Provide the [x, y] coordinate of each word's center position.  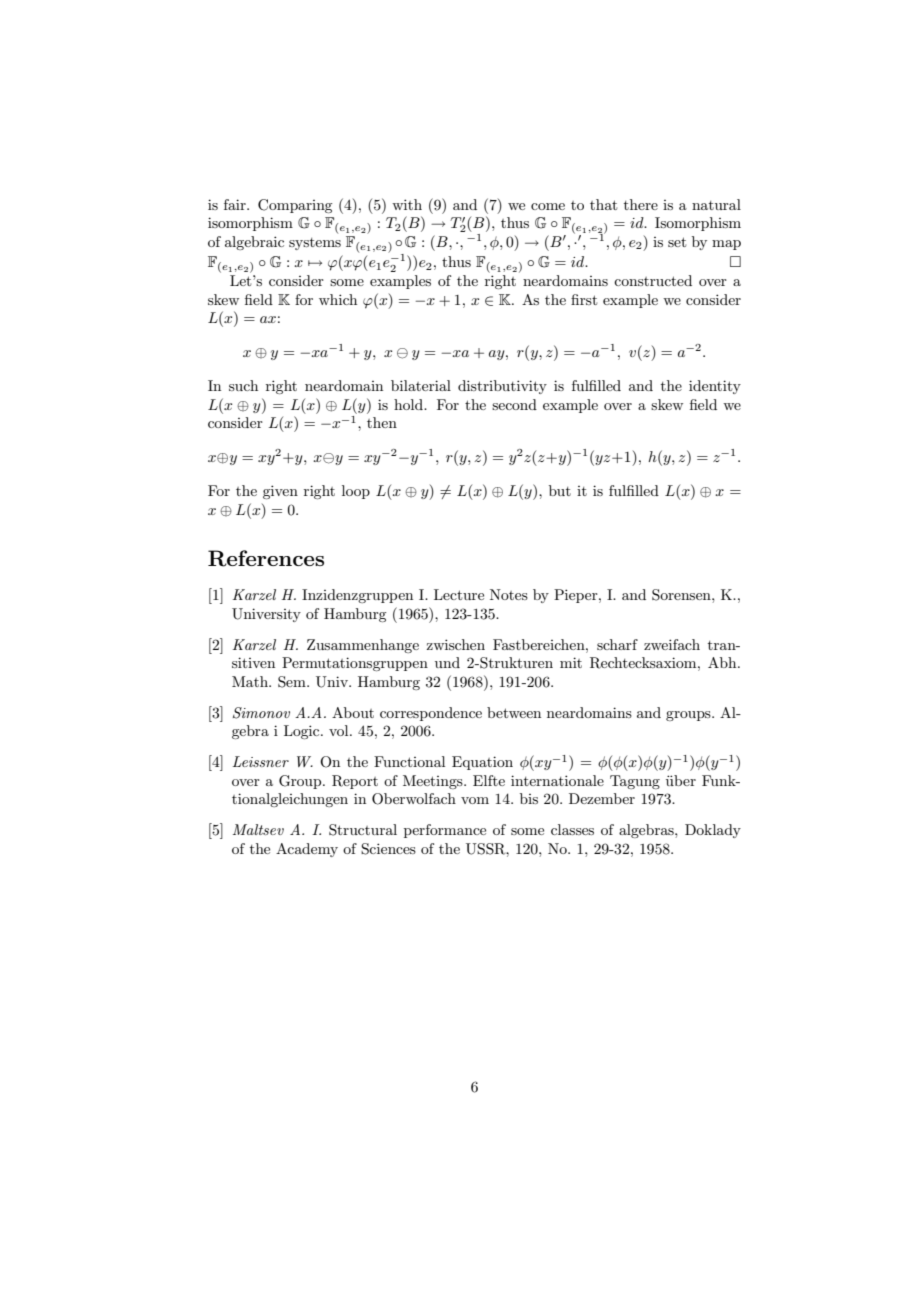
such [243, 385]
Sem [293, 682]
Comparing [295, 206]
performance [445, 831]
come [548, 206]
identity [715, 387]
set [677, 242]
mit [571, 662]
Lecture [459, 594]
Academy [307, 850]
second [514, 404]
